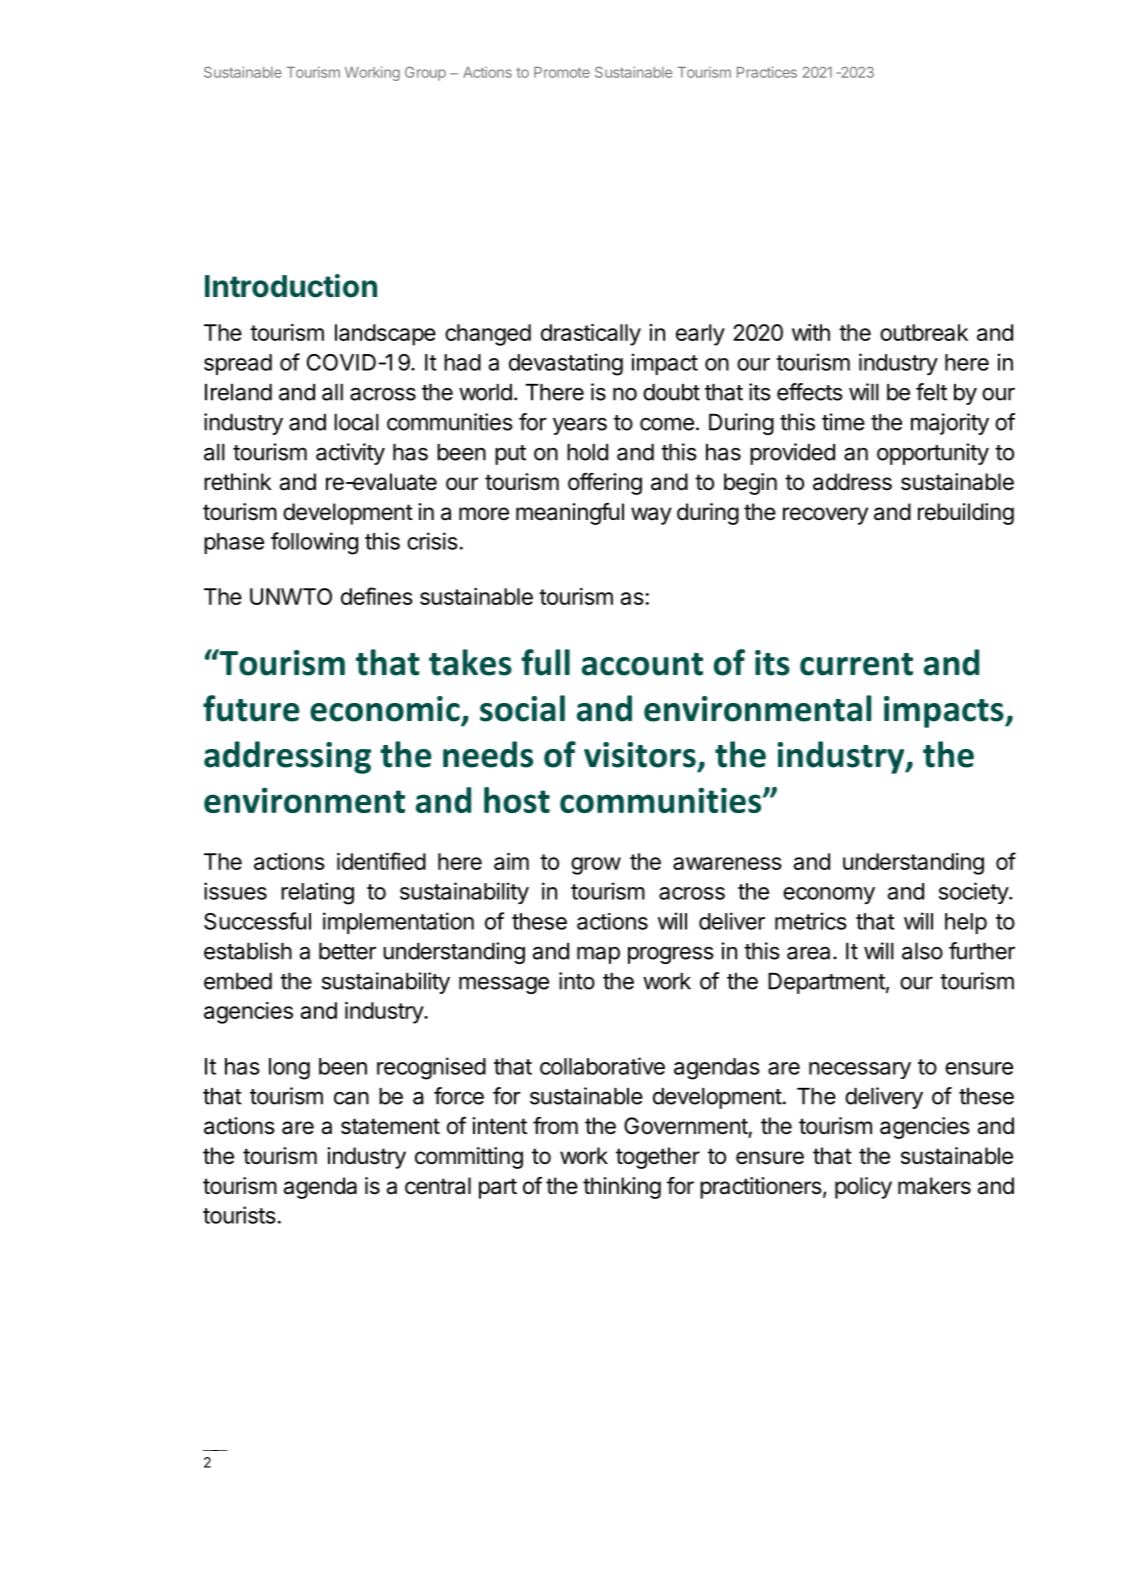 This screenshot has width=1121, height=1585. I want to click on tourists, so click(239, 1215).
